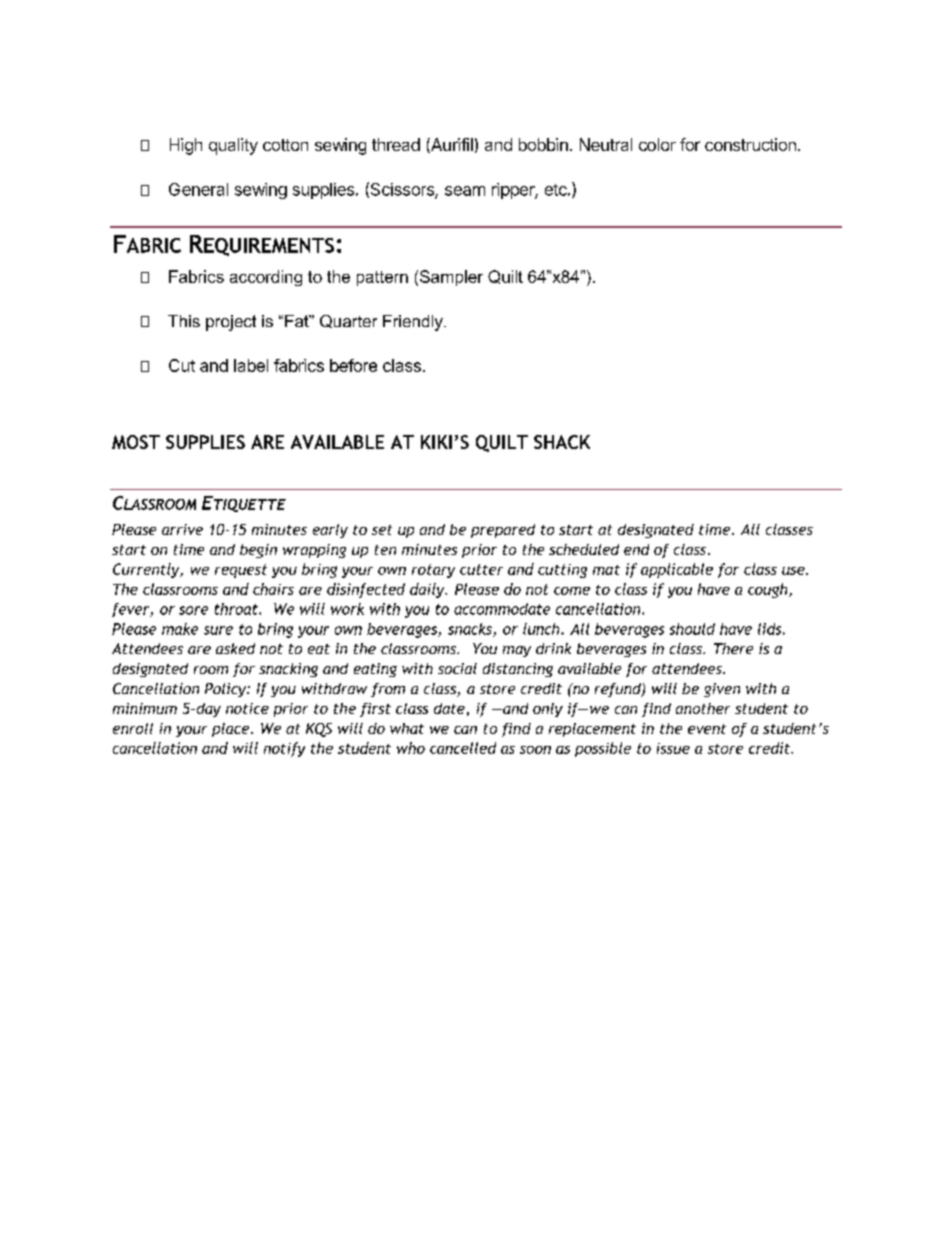 The image size is (952, 1233). I want to click on color, so click(657, 144).
